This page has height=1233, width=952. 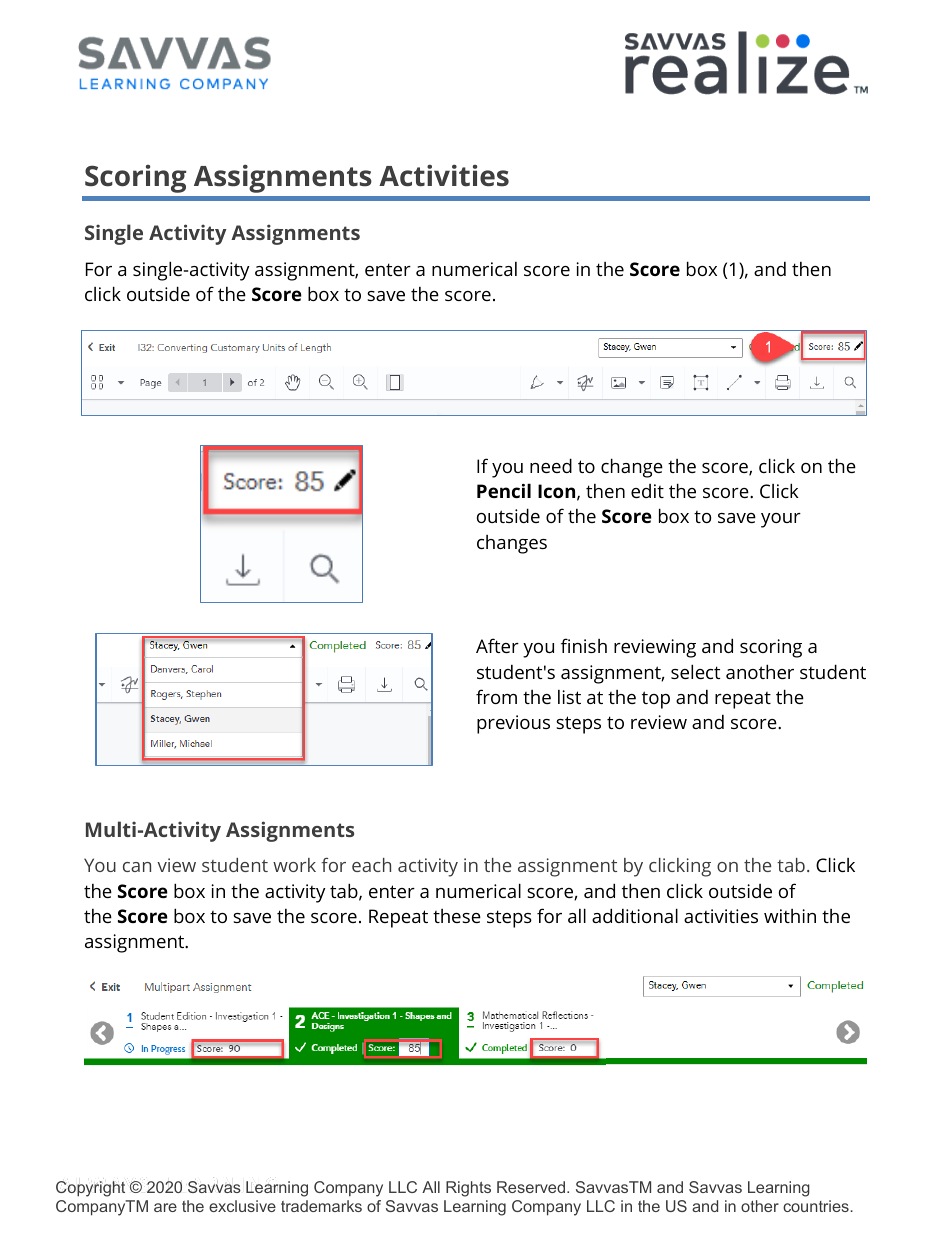 What do you see at coordinates (468, 1189) in the page?
I see `Rights` at bounding box center [468, 1189].
